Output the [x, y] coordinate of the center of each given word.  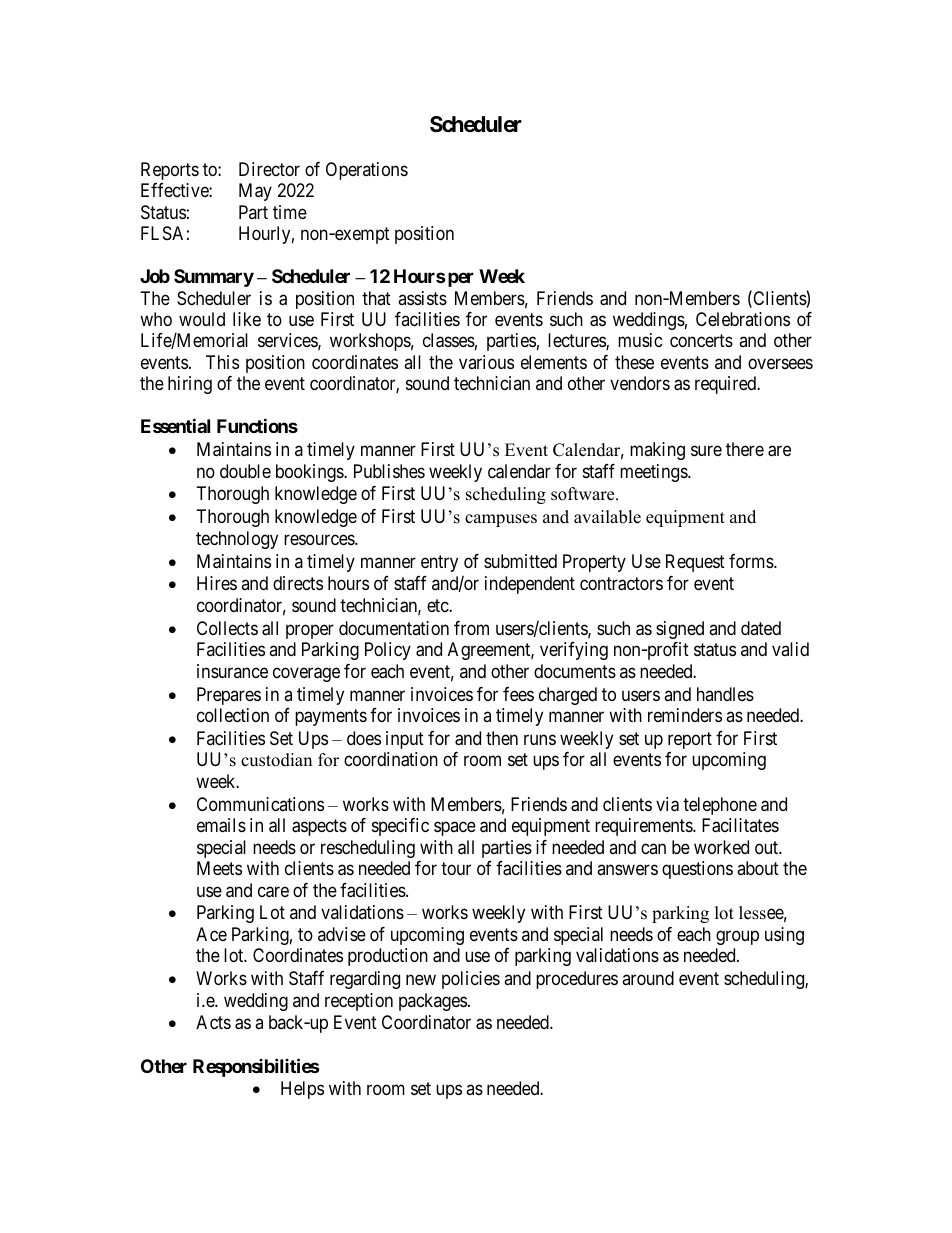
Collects [227, 628]
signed [680, 630]
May [255, 192]
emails [221, 825]
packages [433, 1002]
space [455, 829]
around [648, 978]
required [727, 385]
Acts [213, 1022]
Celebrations [743, 319]
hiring [190, 385]
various [486, 362]
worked [721, 847]
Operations [367, 171]
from [471, 628]
